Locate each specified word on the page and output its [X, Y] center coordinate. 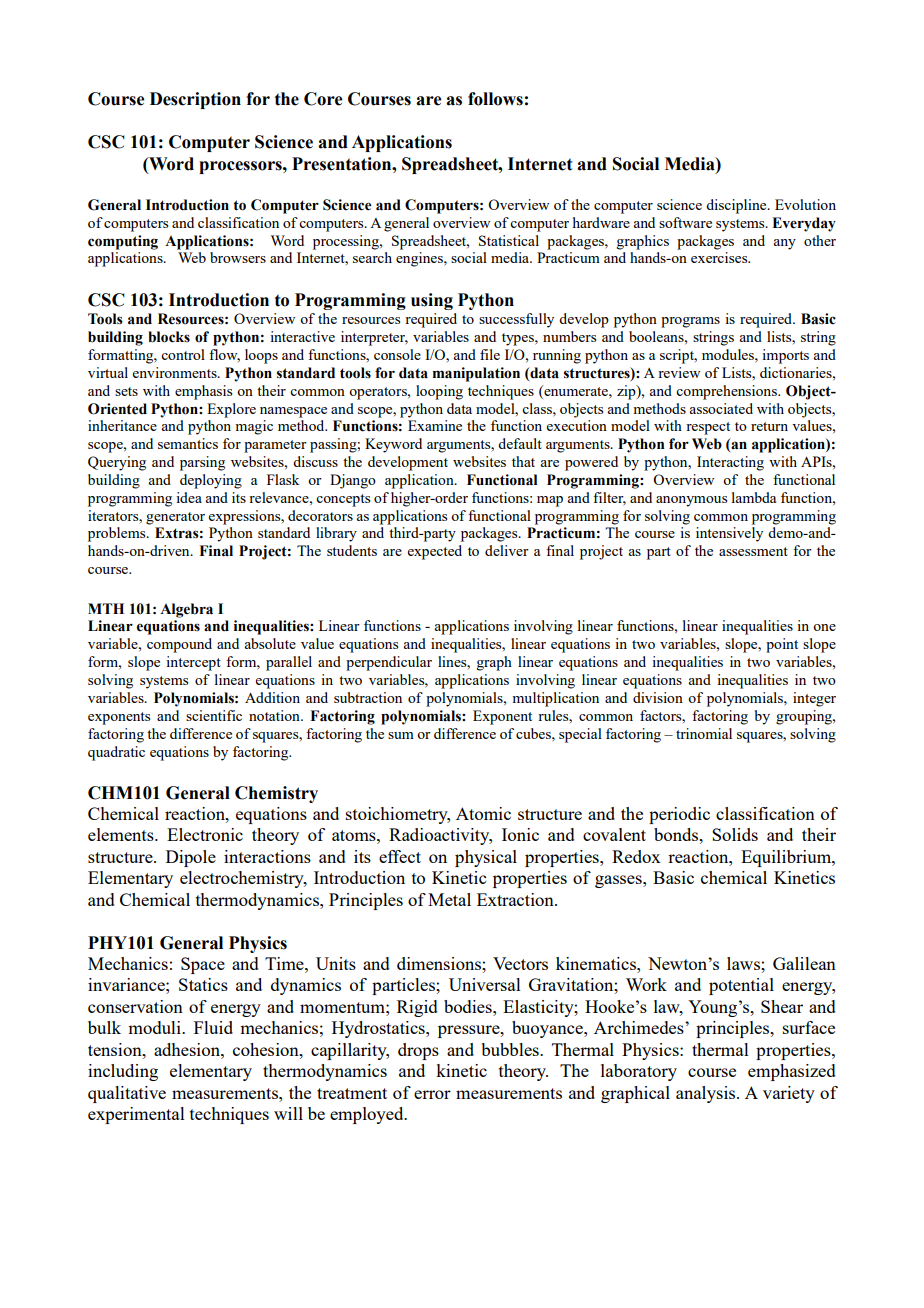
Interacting [730, 463]
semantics [188, 443]
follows [495, 99]
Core [323, 99]
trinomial [704, 733]
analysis [707, 1094]
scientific [214, 715]
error [432, 1094]
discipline [737, 206]
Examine [435, 425]
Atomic [483, 813]
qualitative [127, 1094]
